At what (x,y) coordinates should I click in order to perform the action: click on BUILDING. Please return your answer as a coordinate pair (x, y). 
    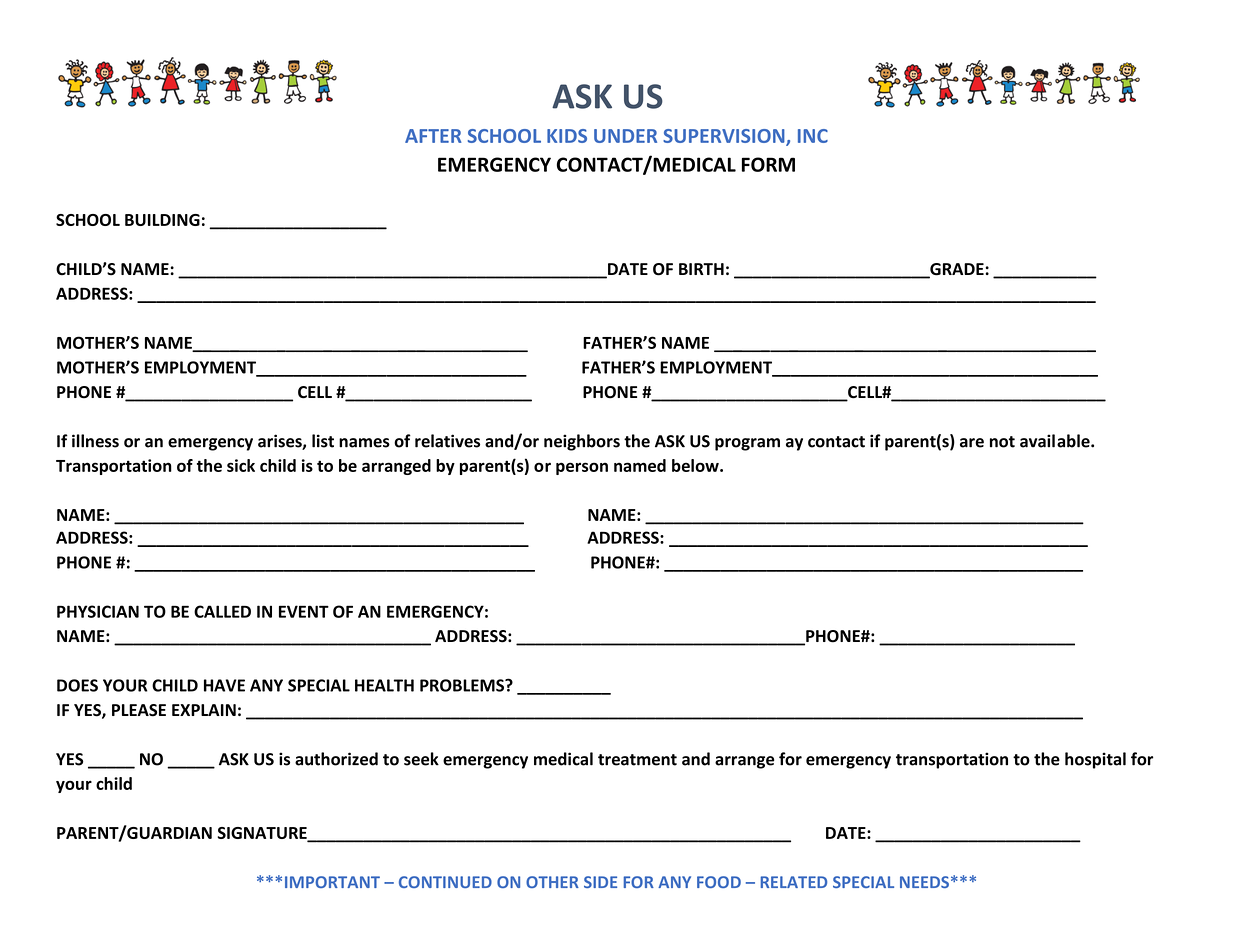
    Looking at the image, I should click on (162, 220).
